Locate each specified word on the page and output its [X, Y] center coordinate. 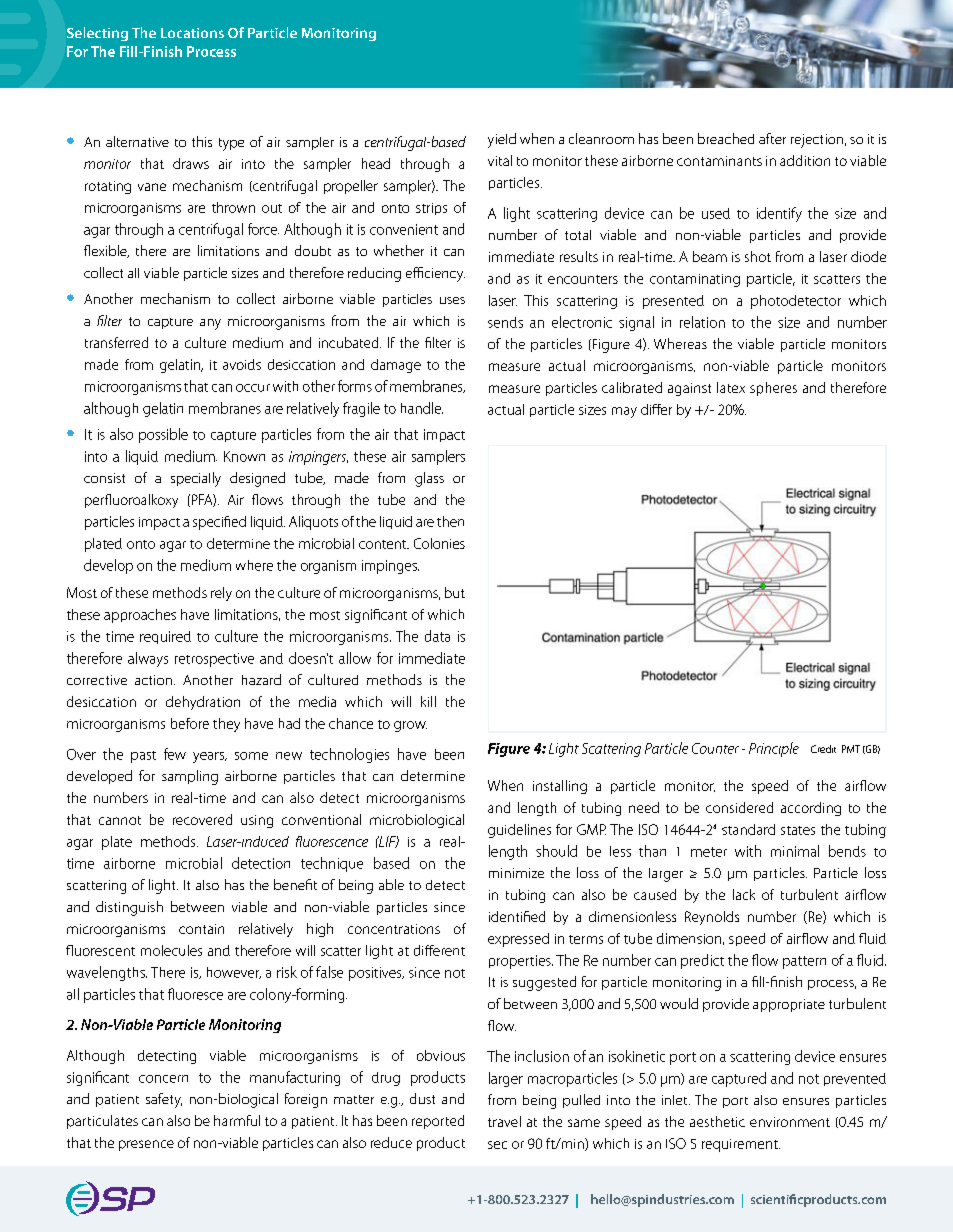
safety [164, 1100]
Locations [192, 33]
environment [790, 1122]
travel [504, 1121]
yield [502, 140]
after [772, 138]
